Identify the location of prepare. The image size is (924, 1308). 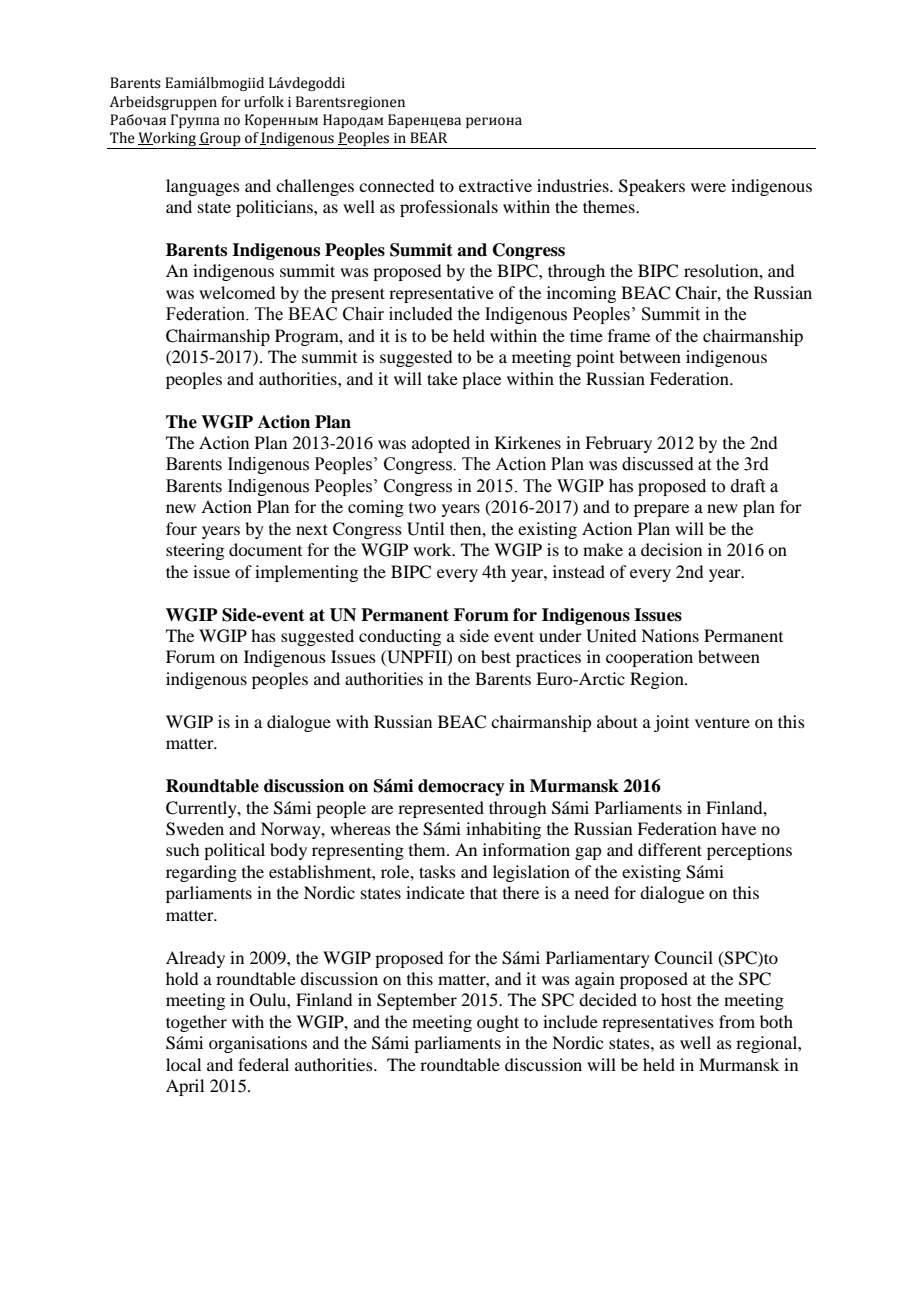
(661, 510).
